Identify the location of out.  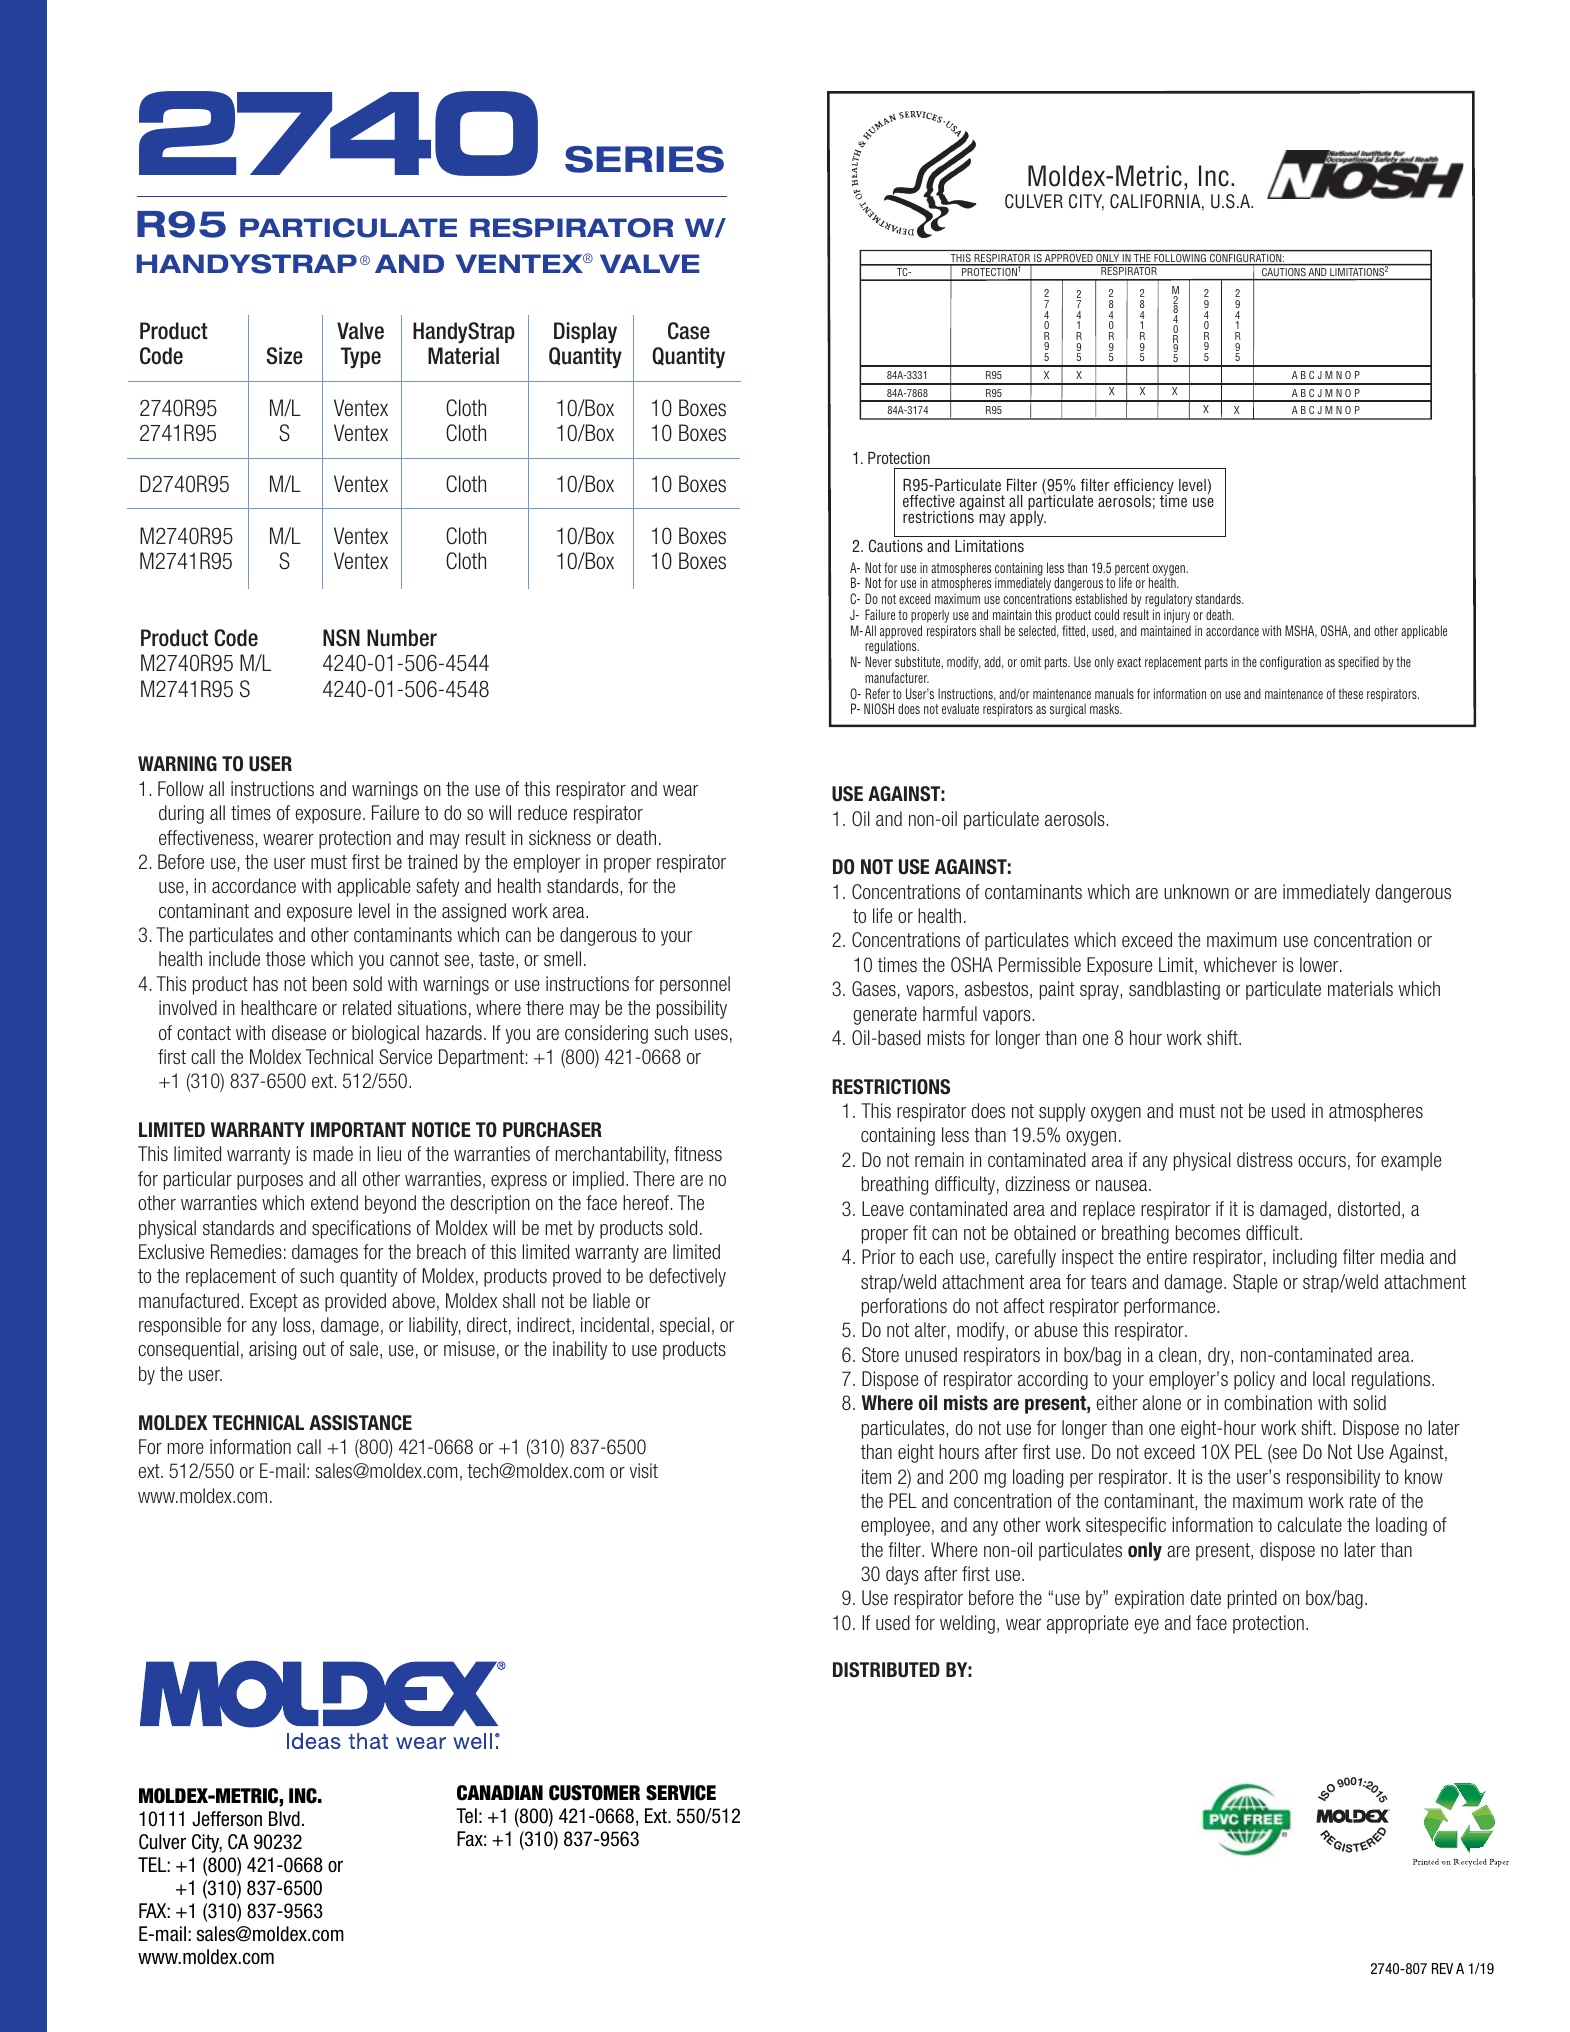
(314, 1349).
